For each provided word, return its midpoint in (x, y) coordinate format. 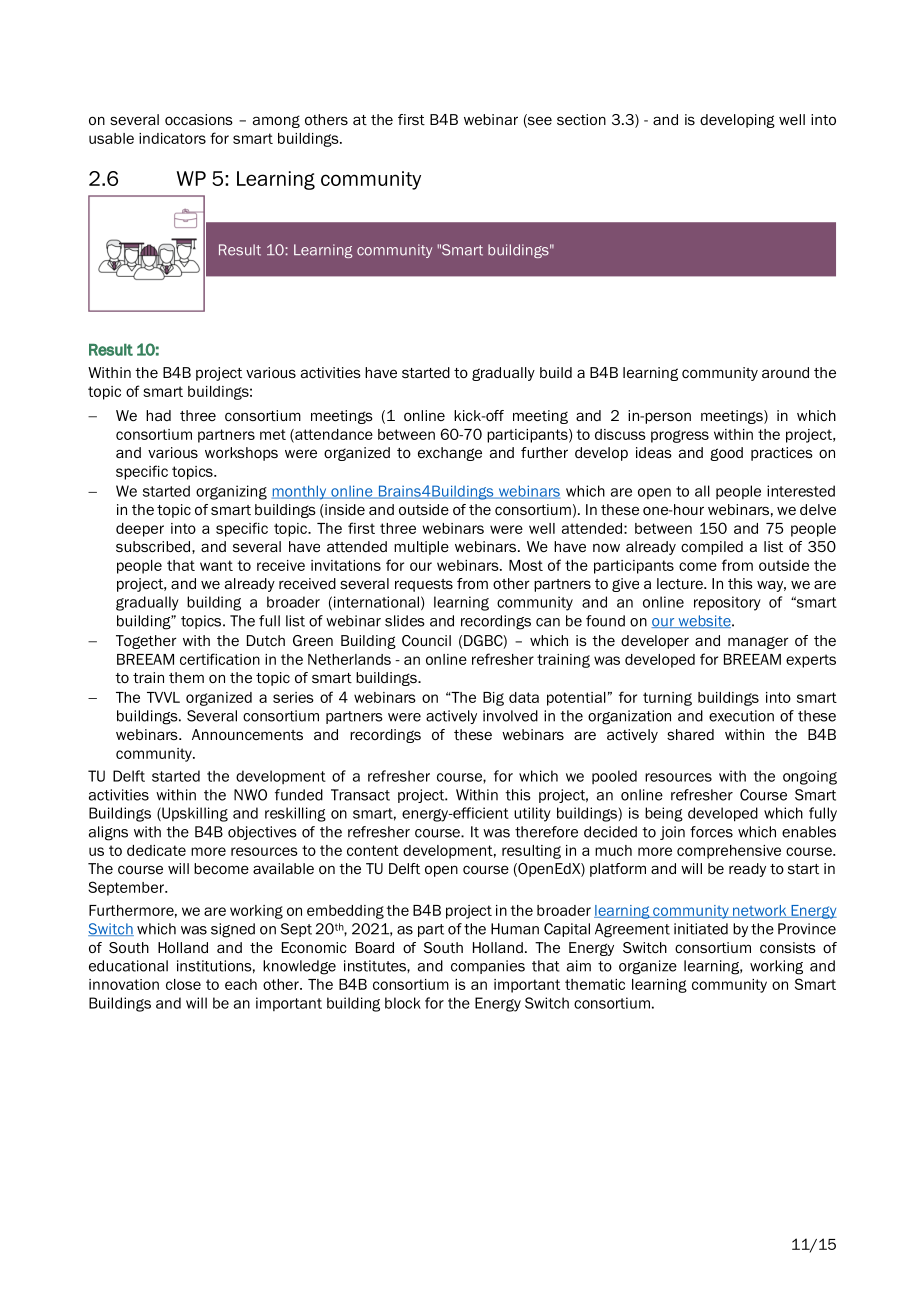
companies (488, 967)
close (183, 984)
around (785, 373)
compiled (712, 548)
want (216, 565)
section (581, 120)
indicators (172, 138)
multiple (421, 548)
